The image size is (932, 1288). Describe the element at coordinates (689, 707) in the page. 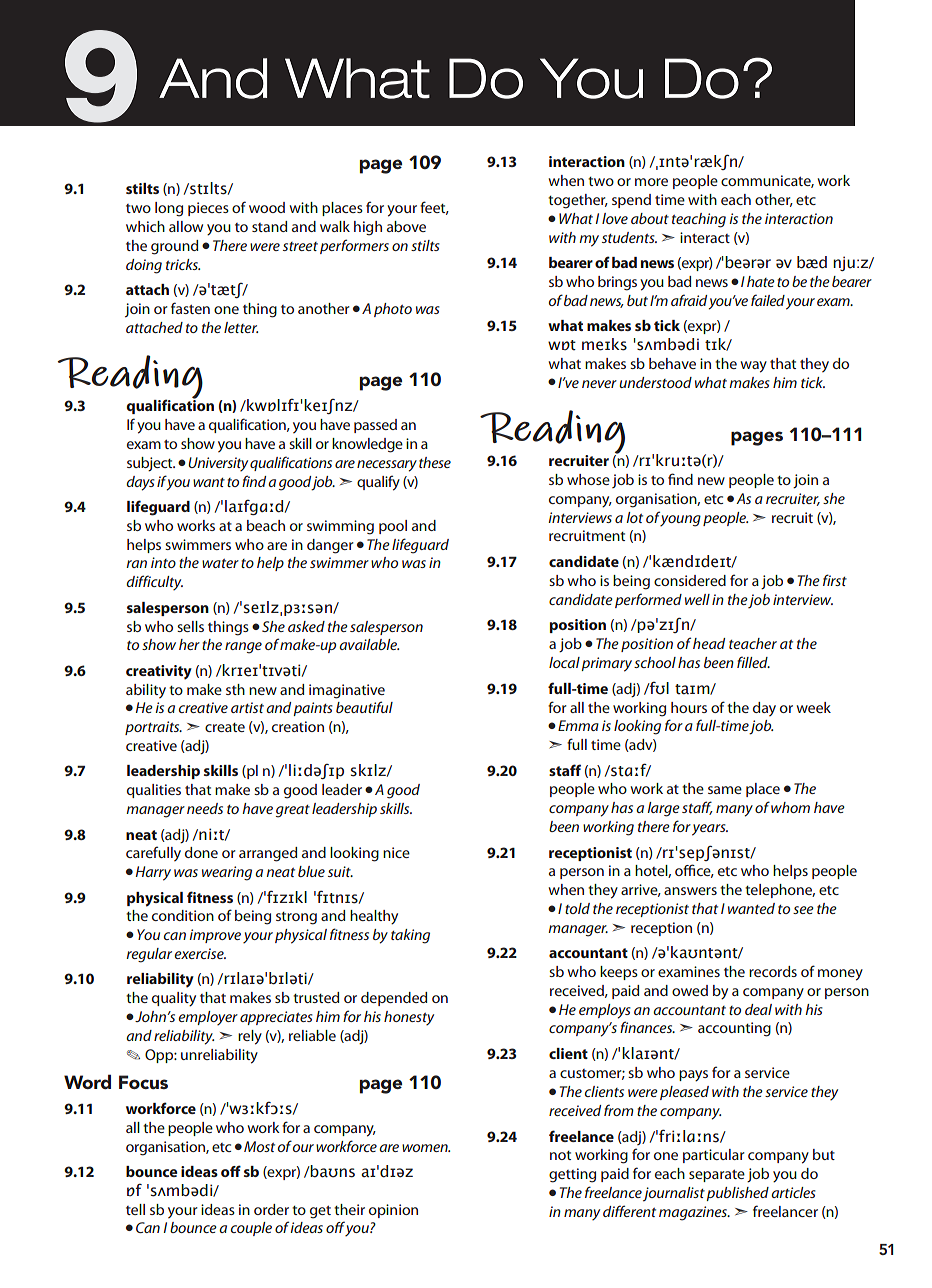

I see `hours` at that location.
